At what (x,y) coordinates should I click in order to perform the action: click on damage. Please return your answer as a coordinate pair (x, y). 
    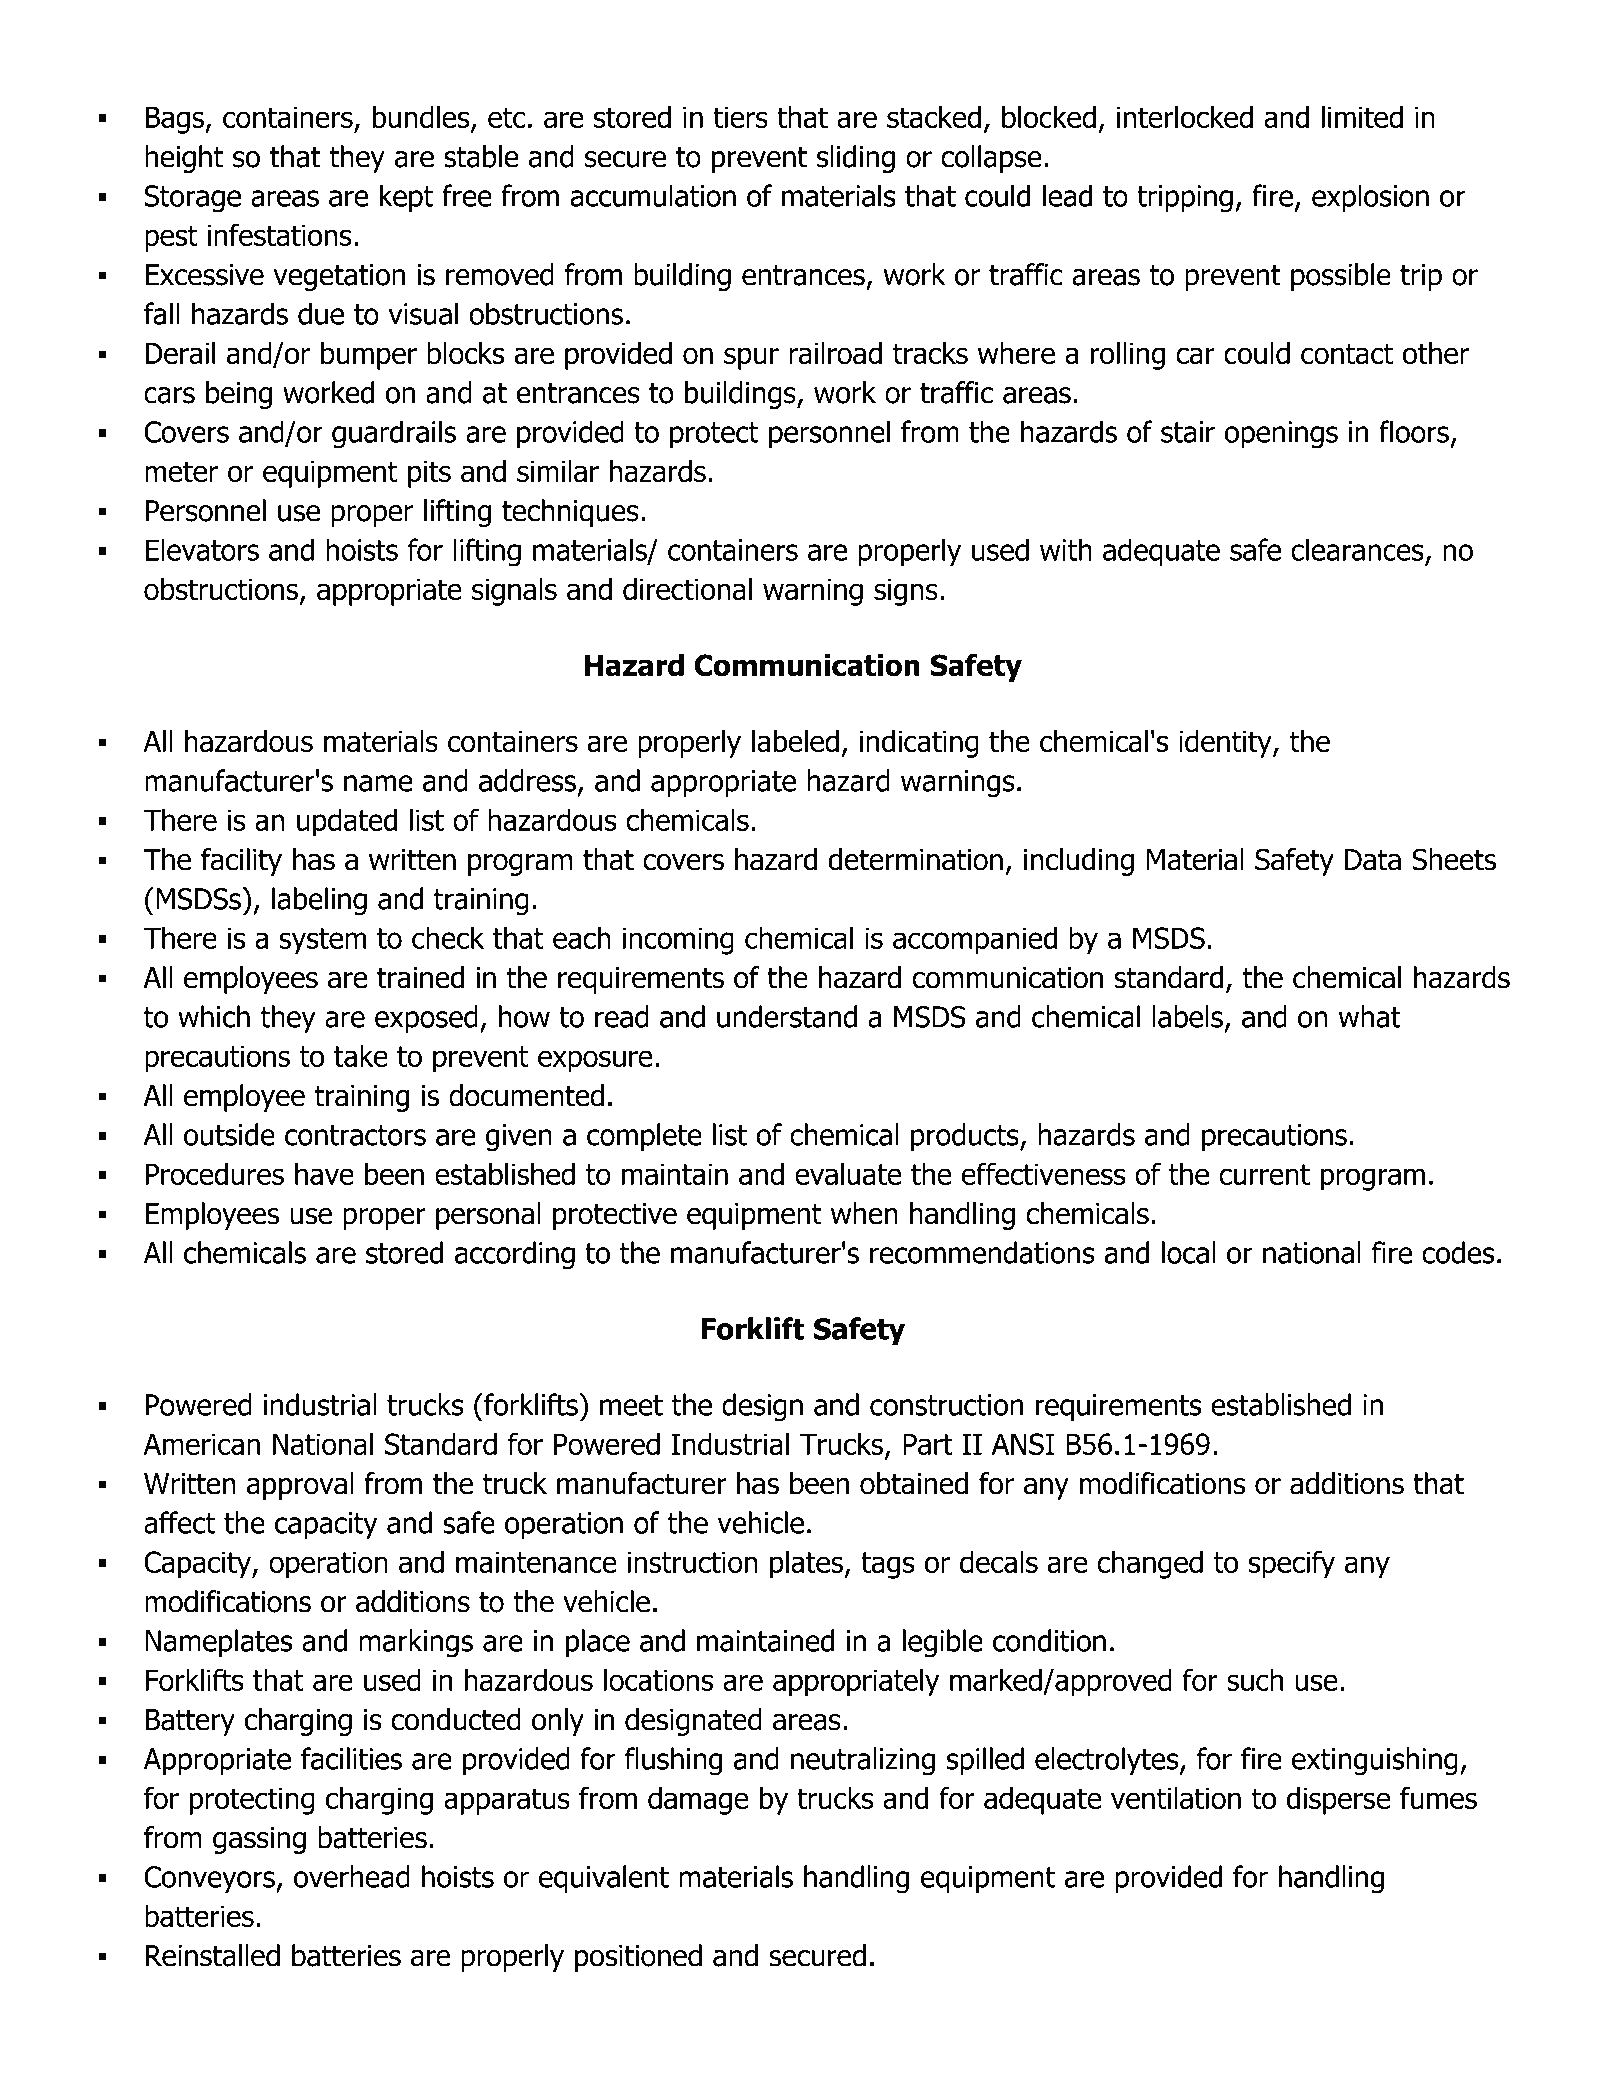
    Looking at the image, I should click on (698, 1801).
